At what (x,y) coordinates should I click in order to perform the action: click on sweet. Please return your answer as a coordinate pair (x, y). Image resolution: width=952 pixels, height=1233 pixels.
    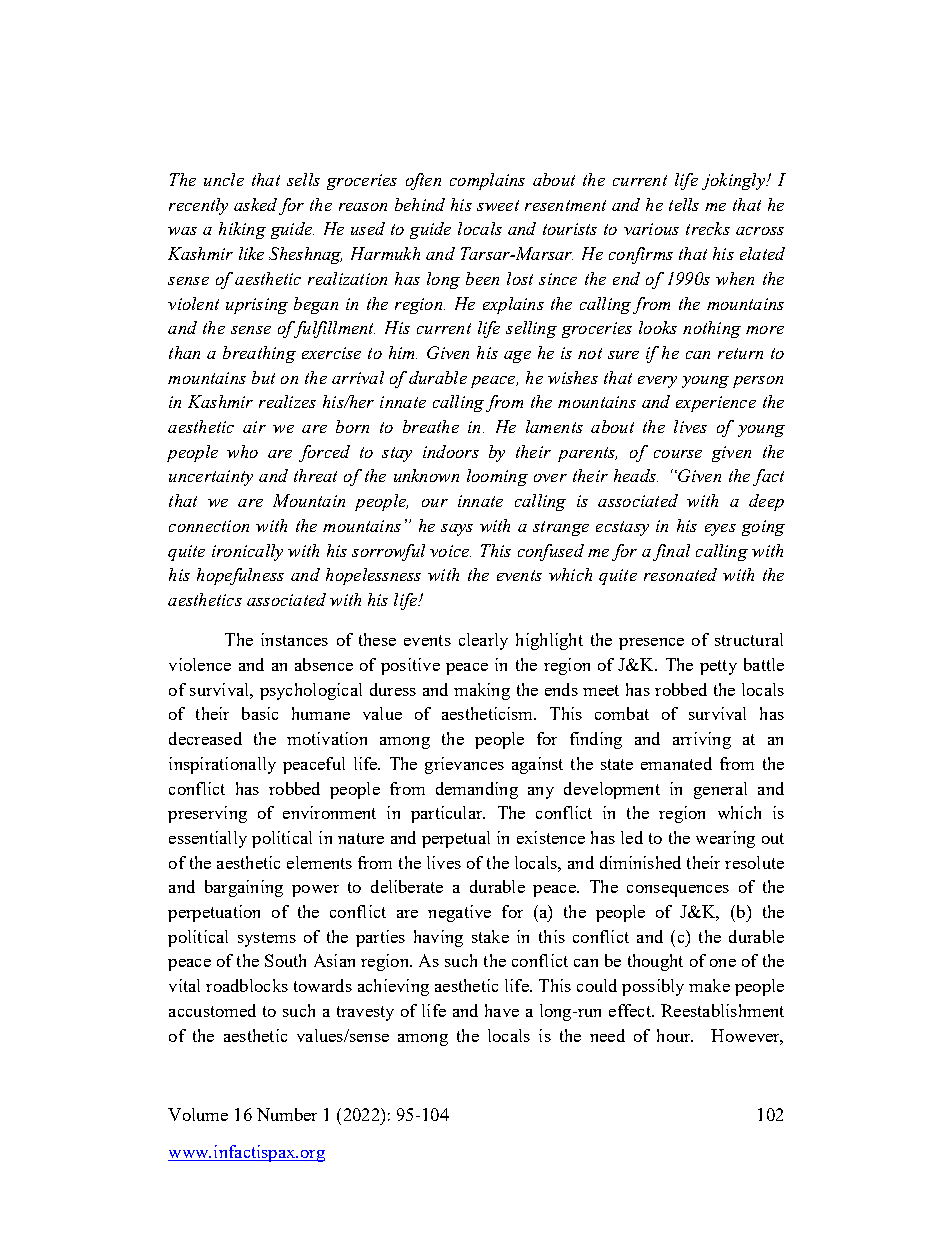
    Looking at the image, I should click on (498, 205).
